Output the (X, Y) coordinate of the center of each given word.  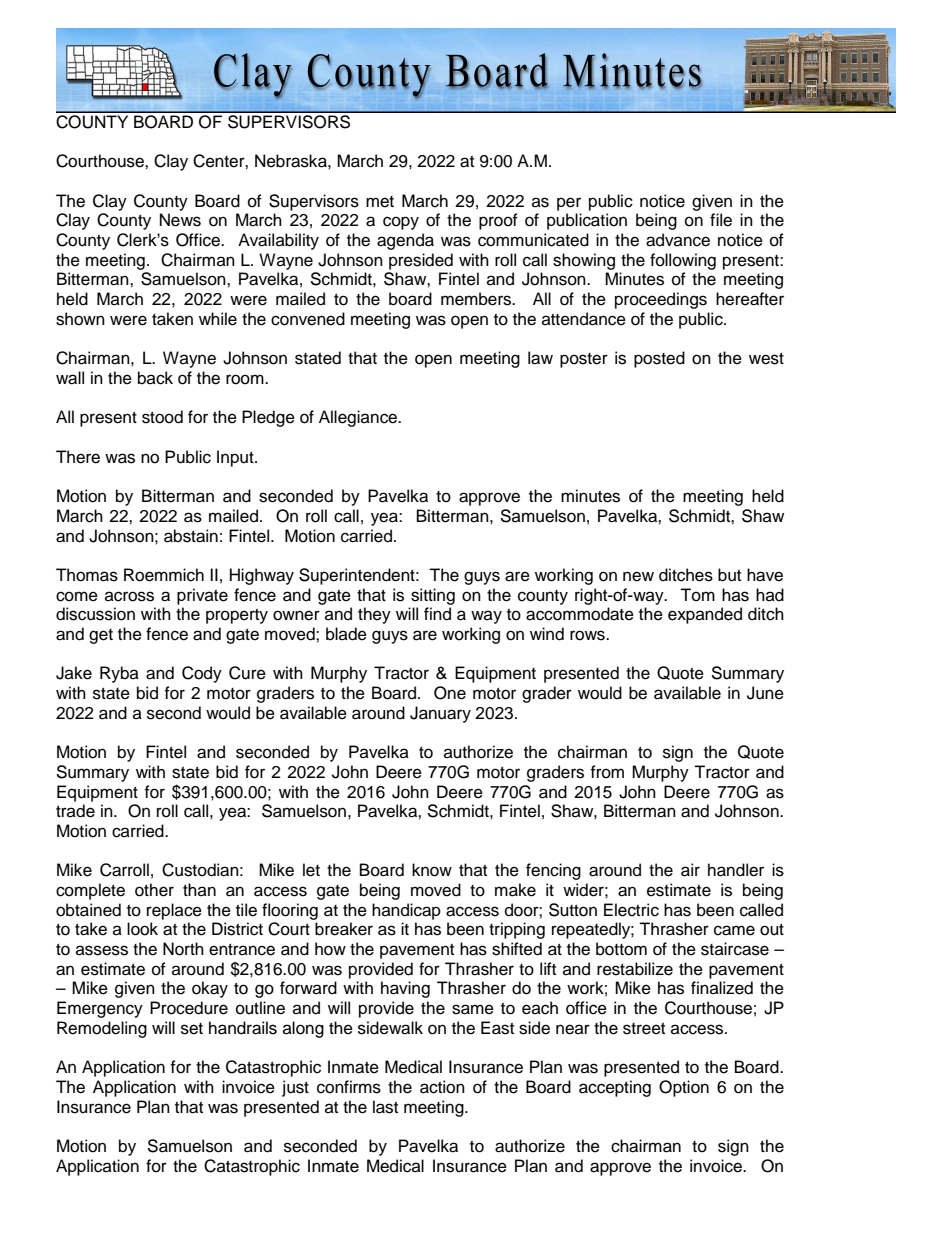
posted (659, 359)
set (192, 1029)
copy (401, 223)
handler (736, 870)
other (154, 890)
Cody (202, 674)
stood (162, 417)
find (437, 614)
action (442, 1087)
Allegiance (359, 418)
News (180, 220)
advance (678, 240)
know (432, 870)
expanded (705, 615)
